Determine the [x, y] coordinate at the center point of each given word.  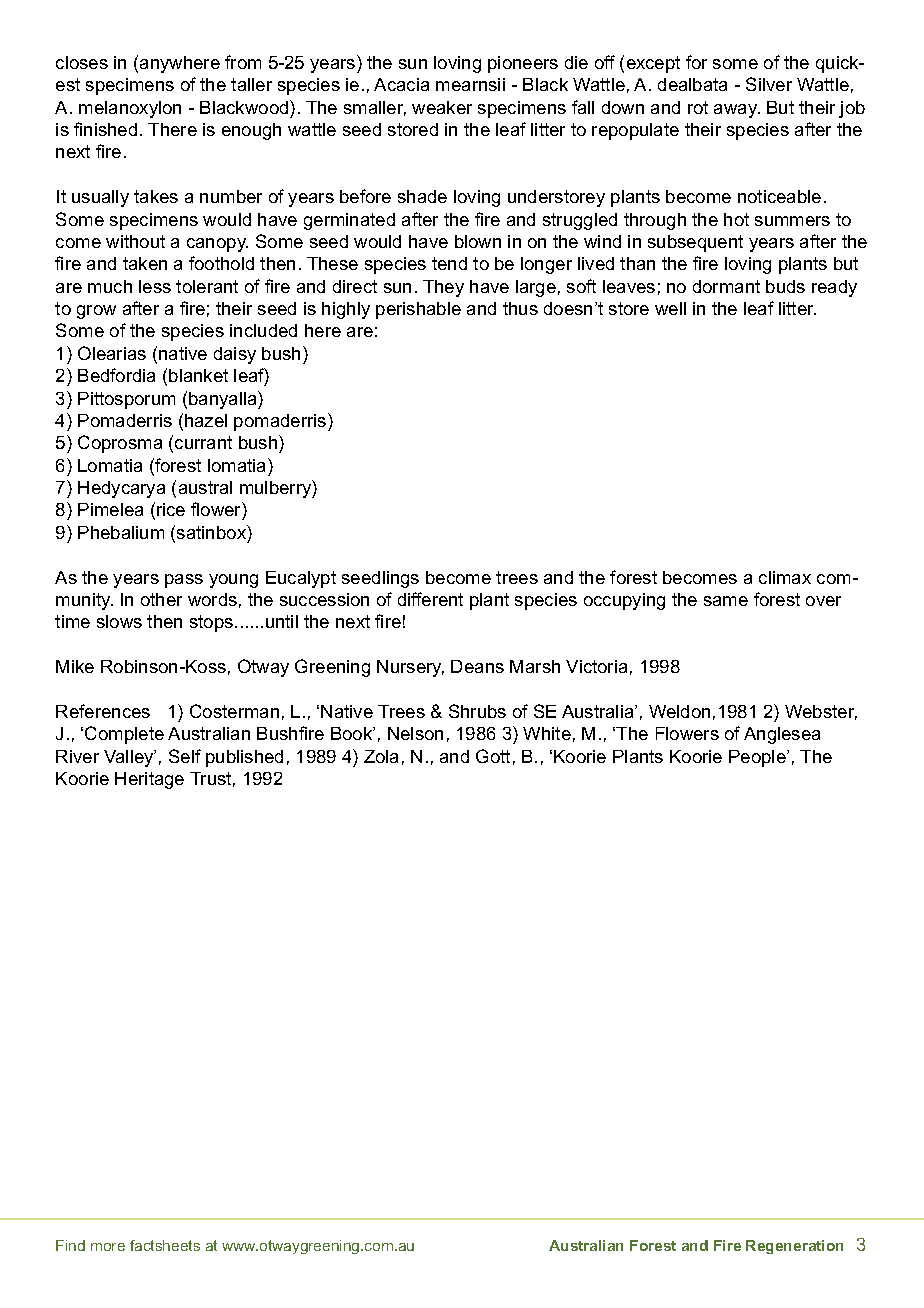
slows [119, 621]
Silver [769, 84]
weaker [442, 107]
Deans [477, 666]
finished [105, 129]
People [758, 758]
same [726, 601]
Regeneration [794, 1247]
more [108, 1247]
